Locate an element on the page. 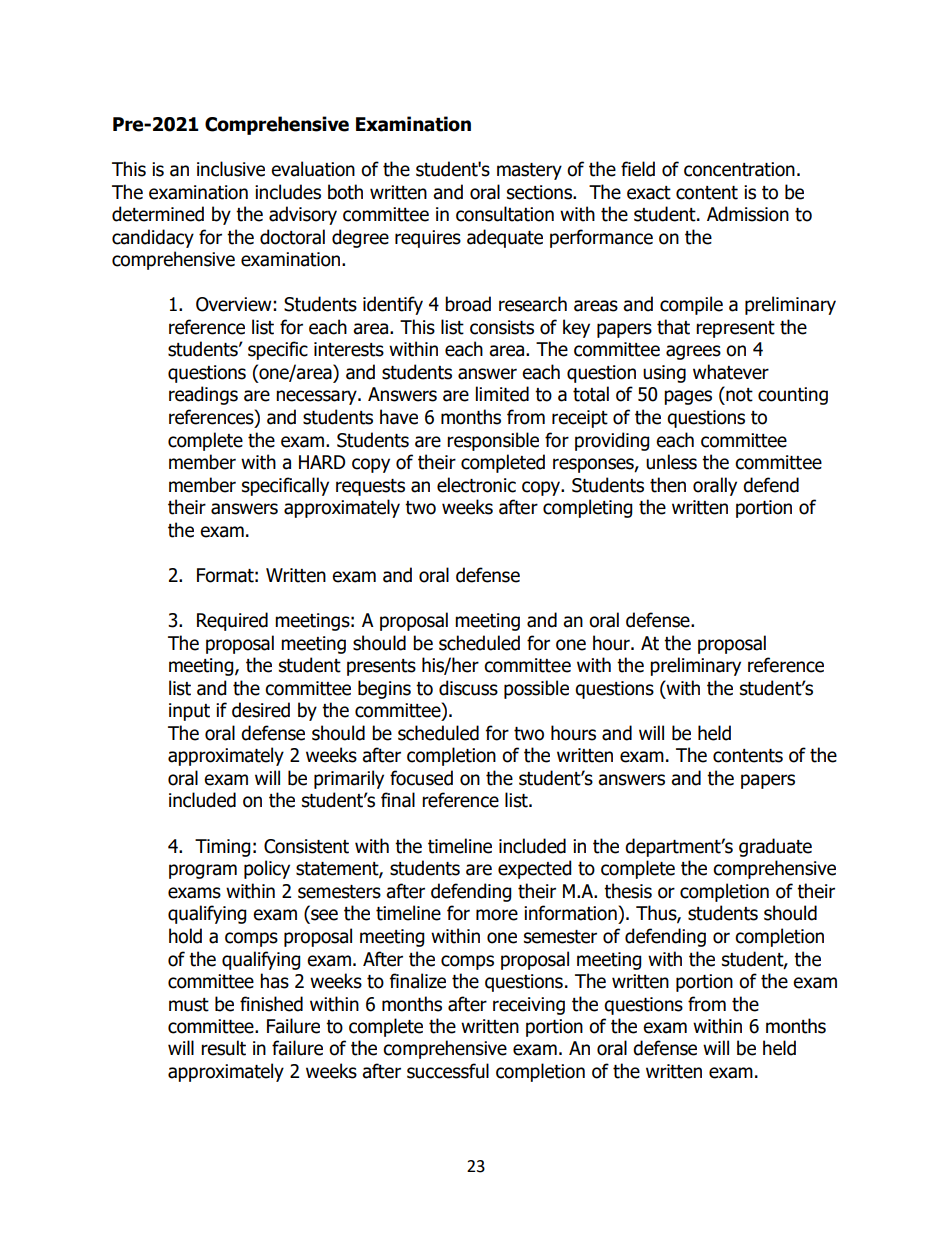 This page has height=1233, width=952. readings is located at coordinates (203, 395).
